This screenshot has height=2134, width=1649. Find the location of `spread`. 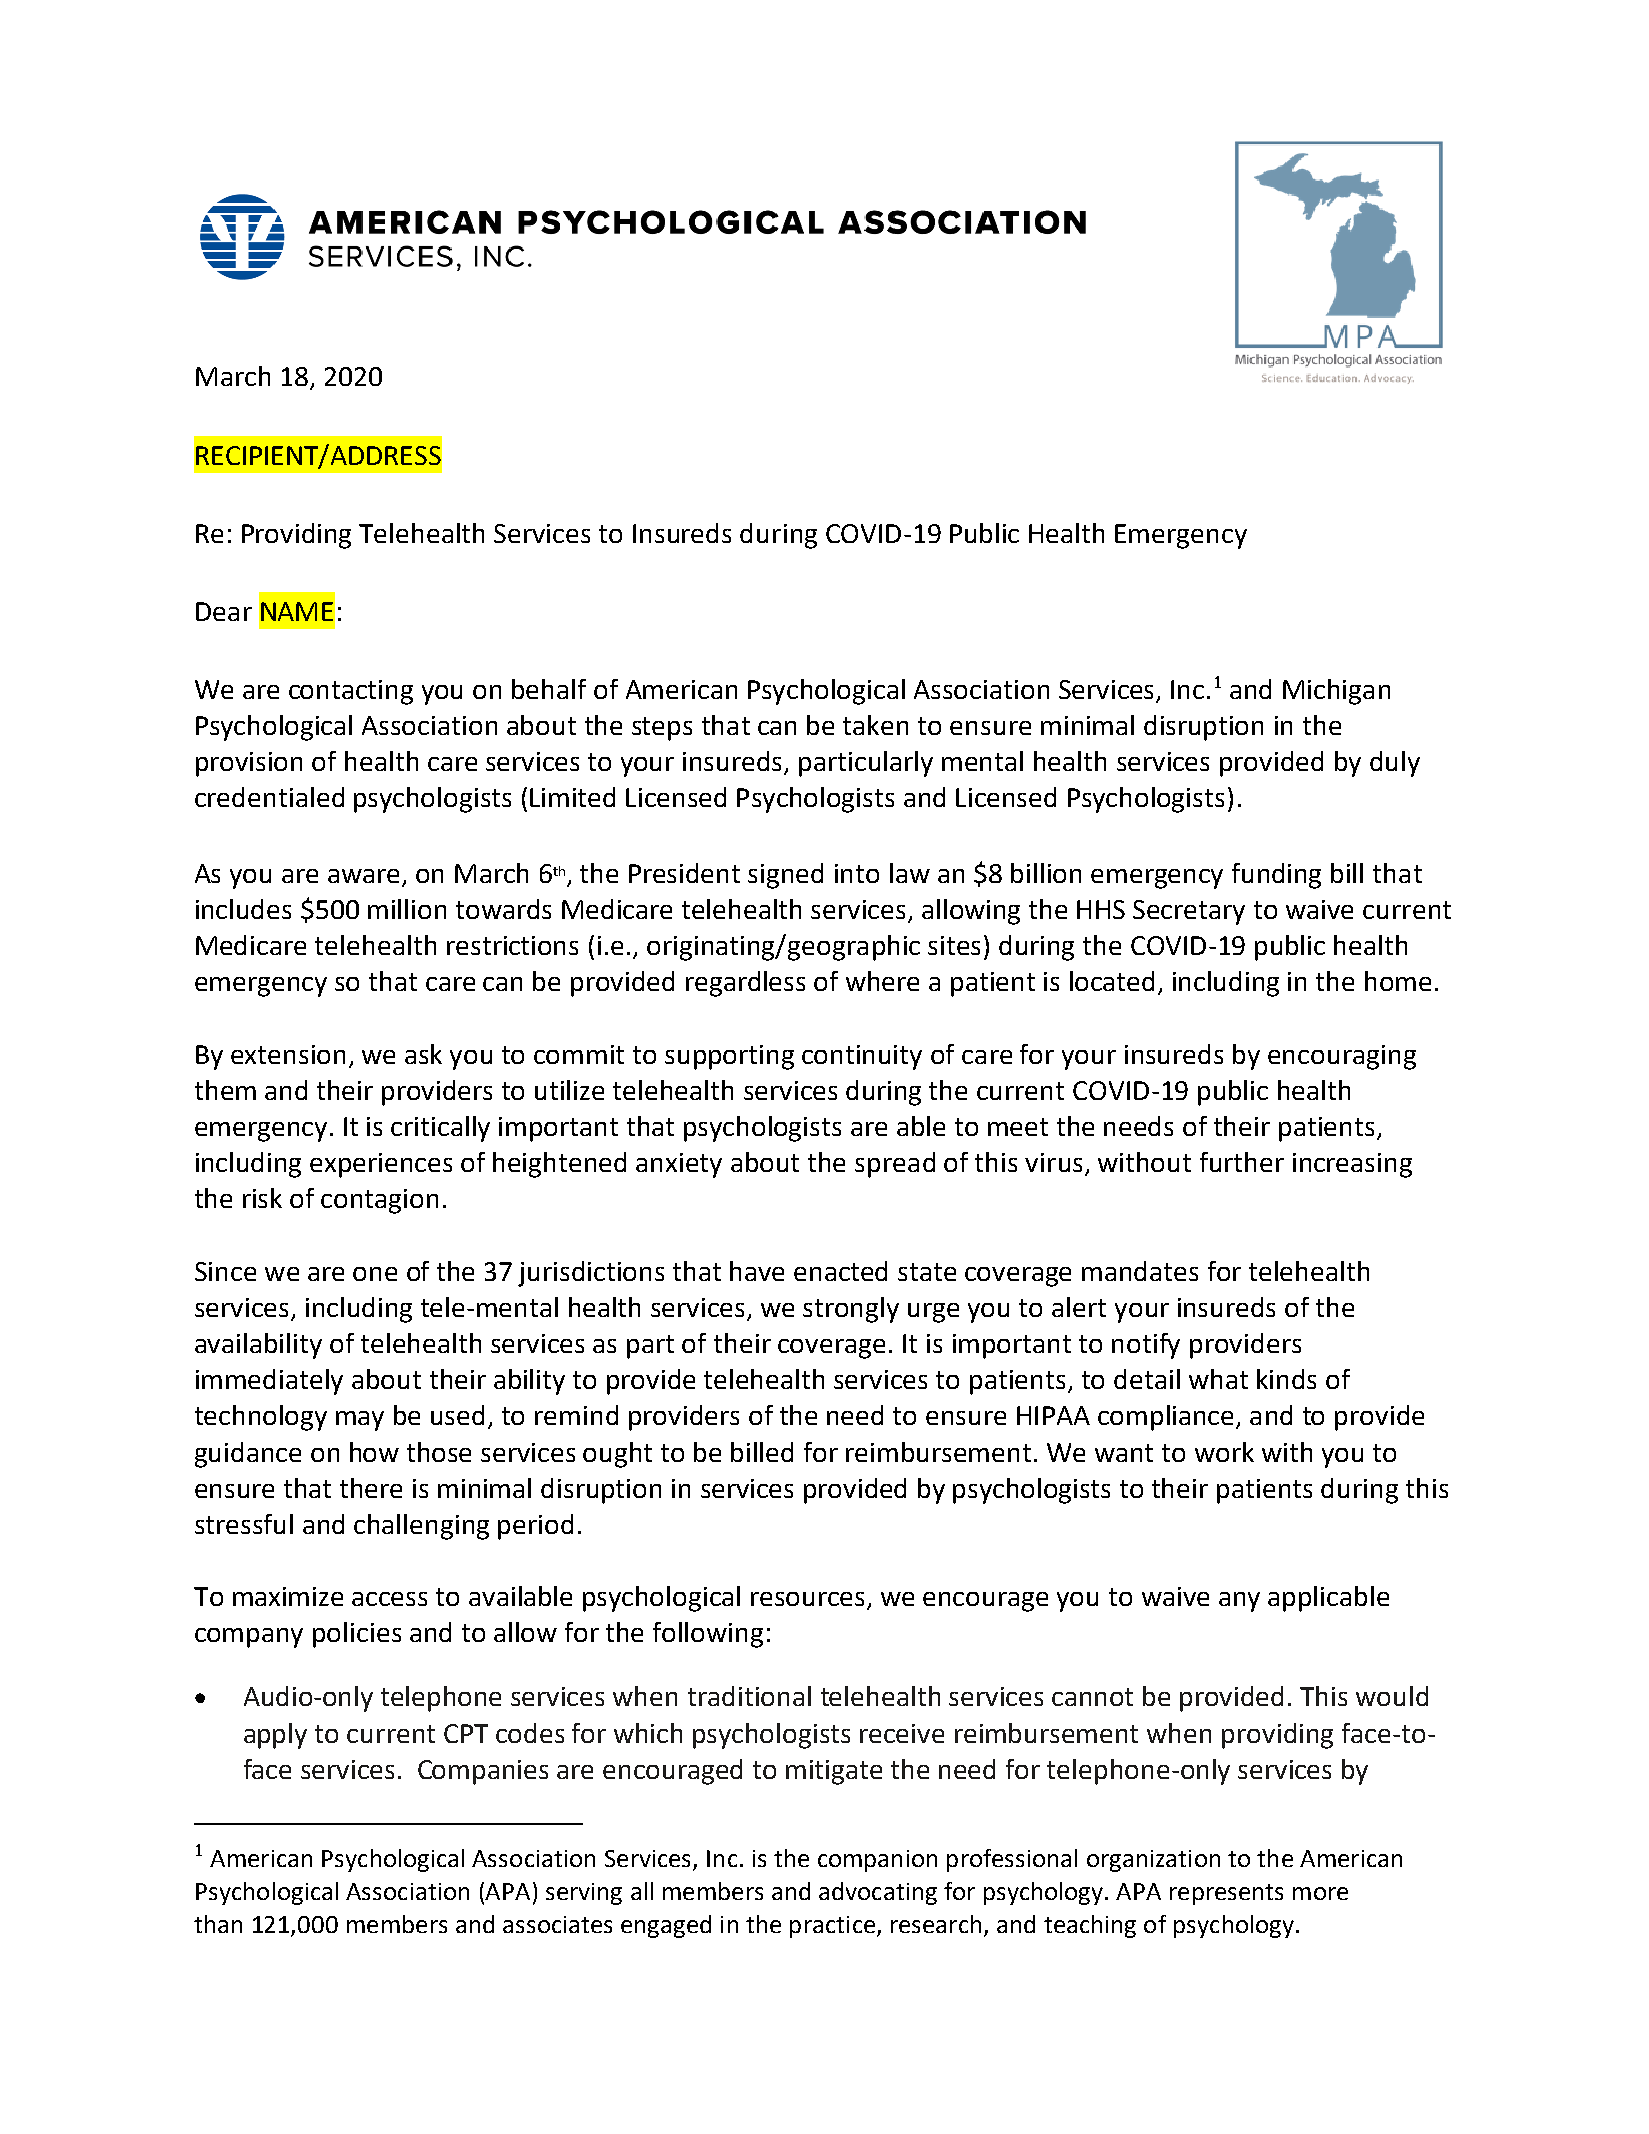

spread is located at coordinates (895, 1165).
